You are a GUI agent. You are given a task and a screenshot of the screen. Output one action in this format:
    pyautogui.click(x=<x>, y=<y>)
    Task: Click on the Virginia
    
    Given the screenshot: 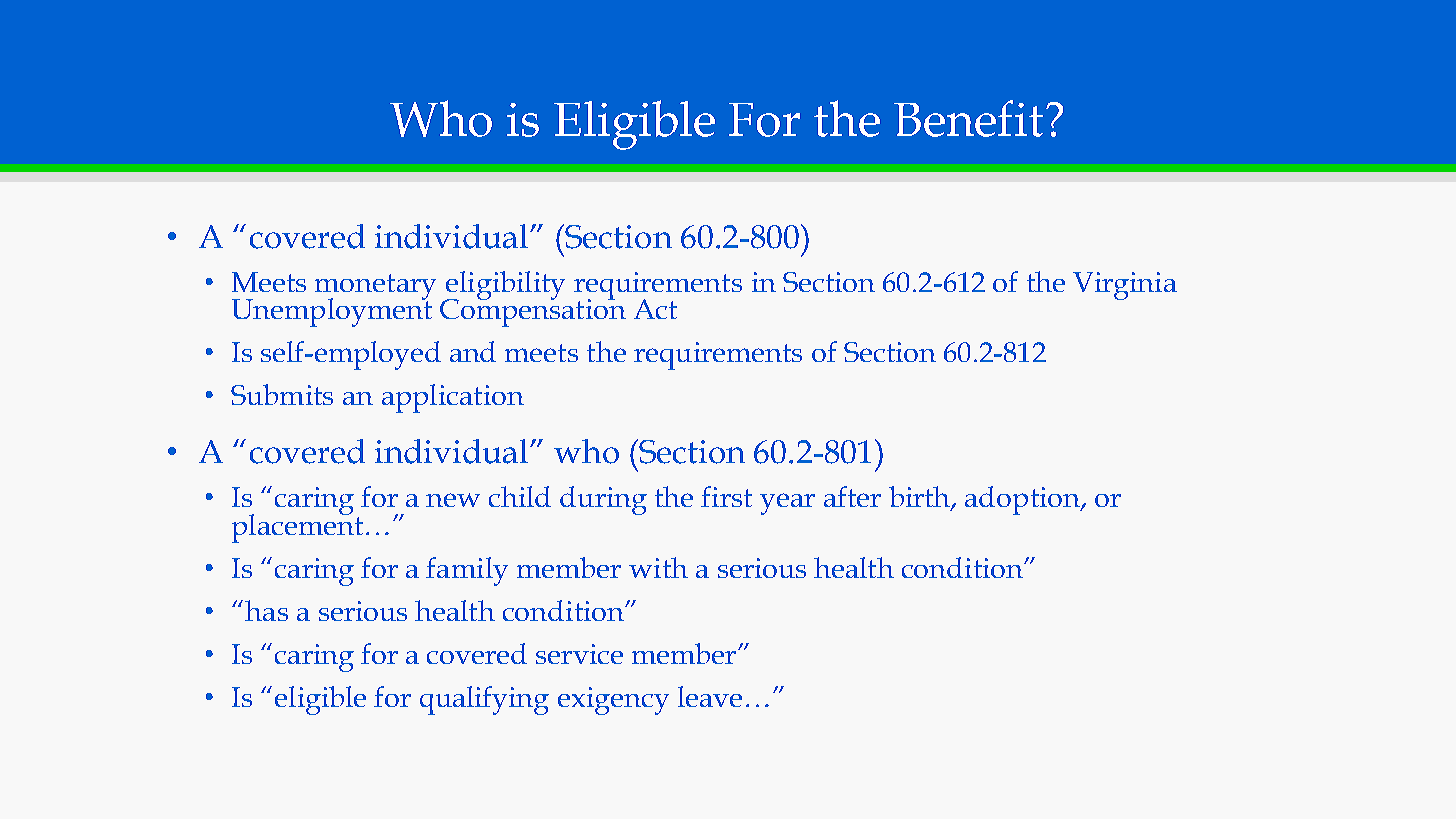 What is the action you would take?
    pyautogui.click(x=1125, y=286)
